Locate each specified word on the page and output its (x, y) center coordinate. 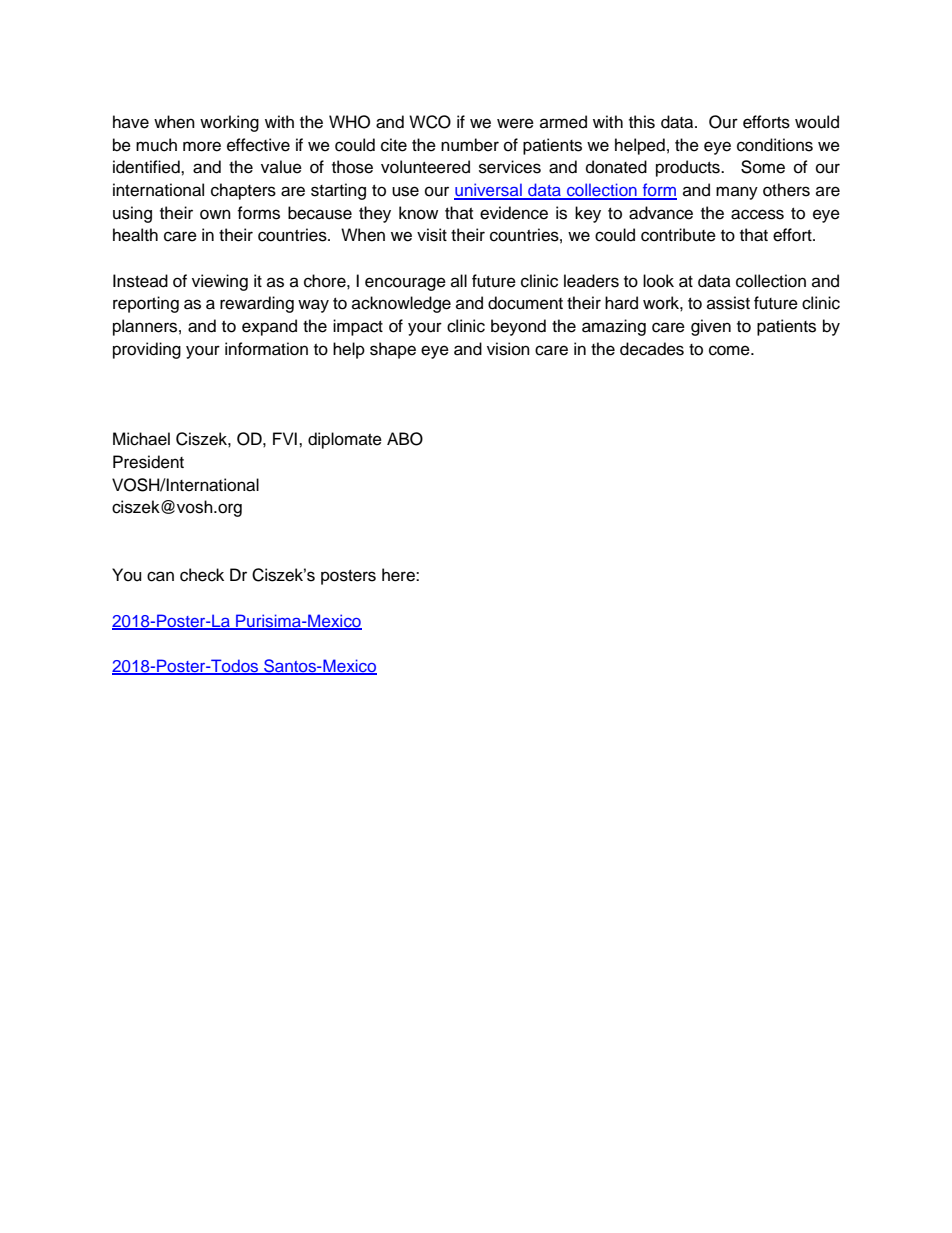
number (470, 145)
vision (508, 349)
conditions (775, 145)
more (202, 146)
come (730, 350)
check (202, 575)
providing (147, 350)
